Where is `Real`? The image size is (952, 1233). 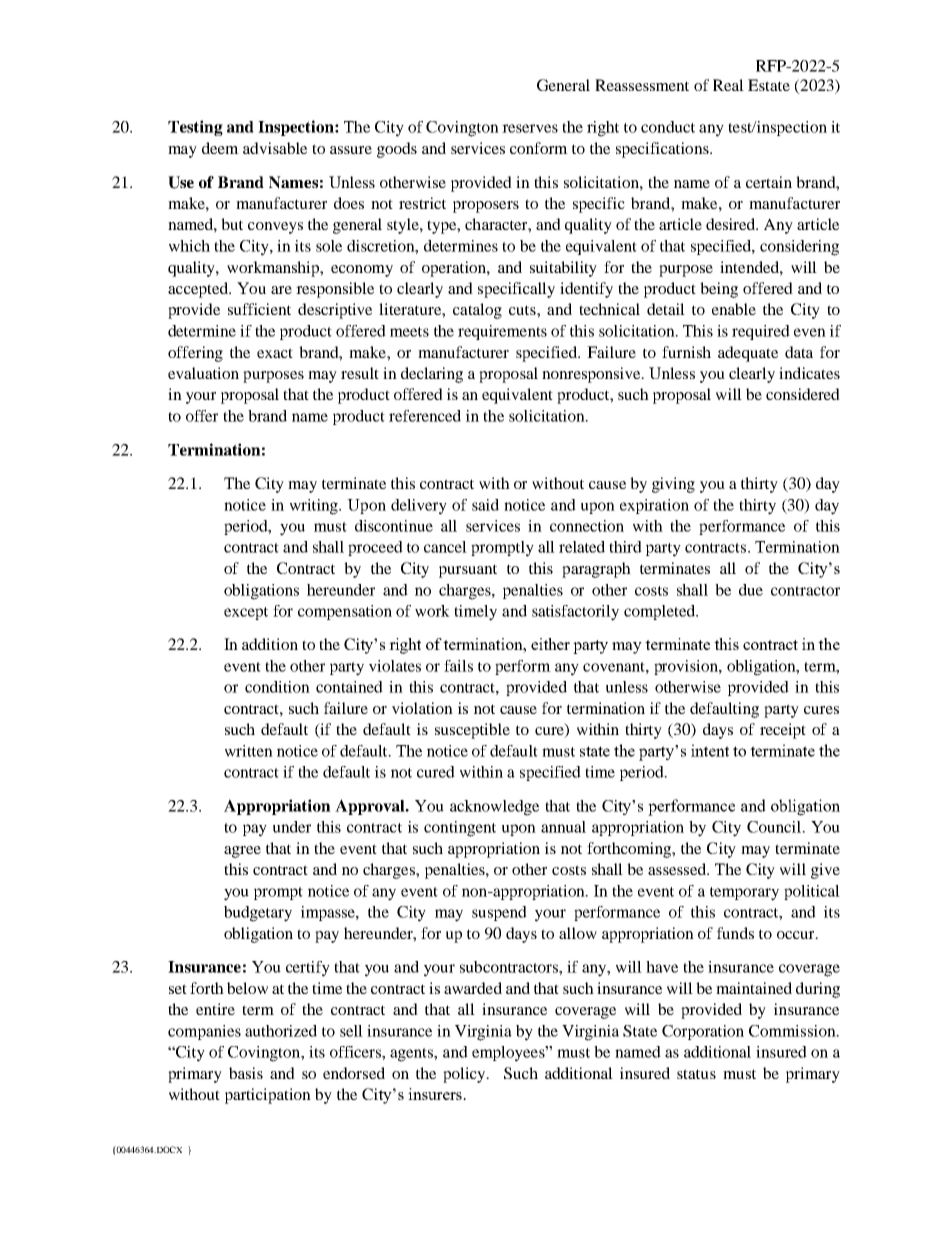
Real is located at coordinates (728, 85).
